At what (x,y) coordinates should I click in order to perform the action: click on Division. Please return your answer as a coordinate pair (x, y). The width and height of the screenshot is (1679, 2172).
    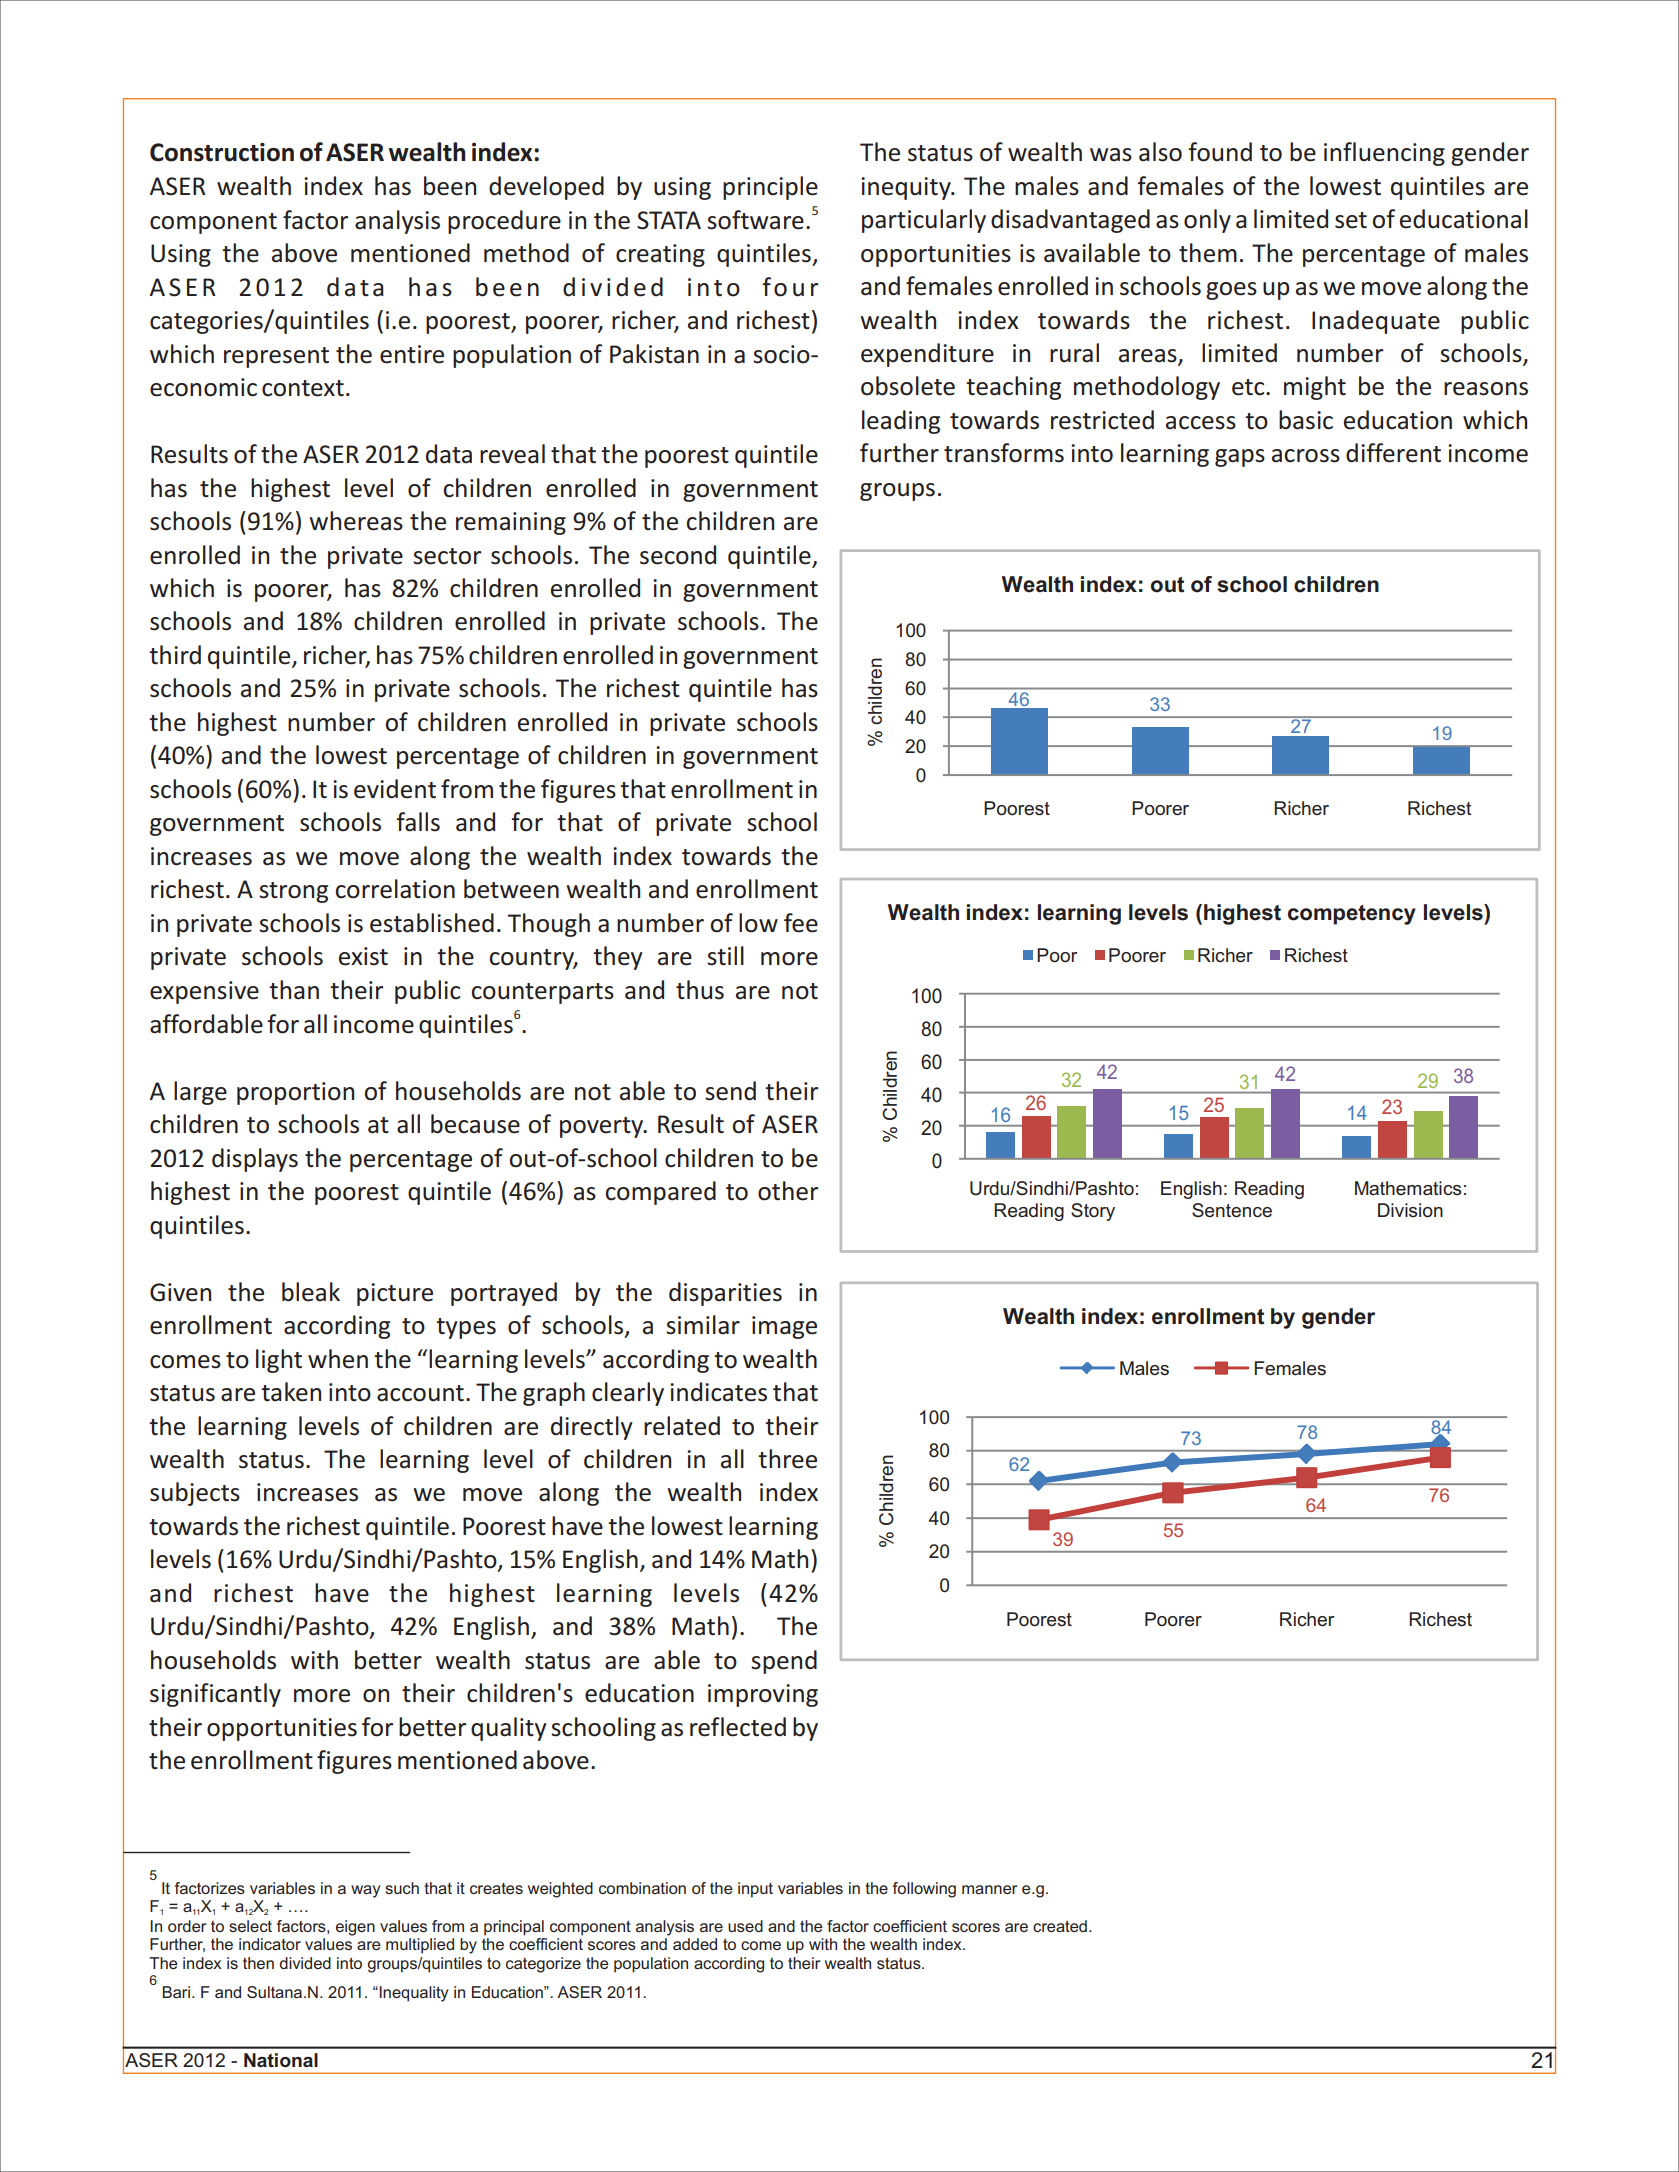
    Looking at the image, I should click on (1410, 1210).
